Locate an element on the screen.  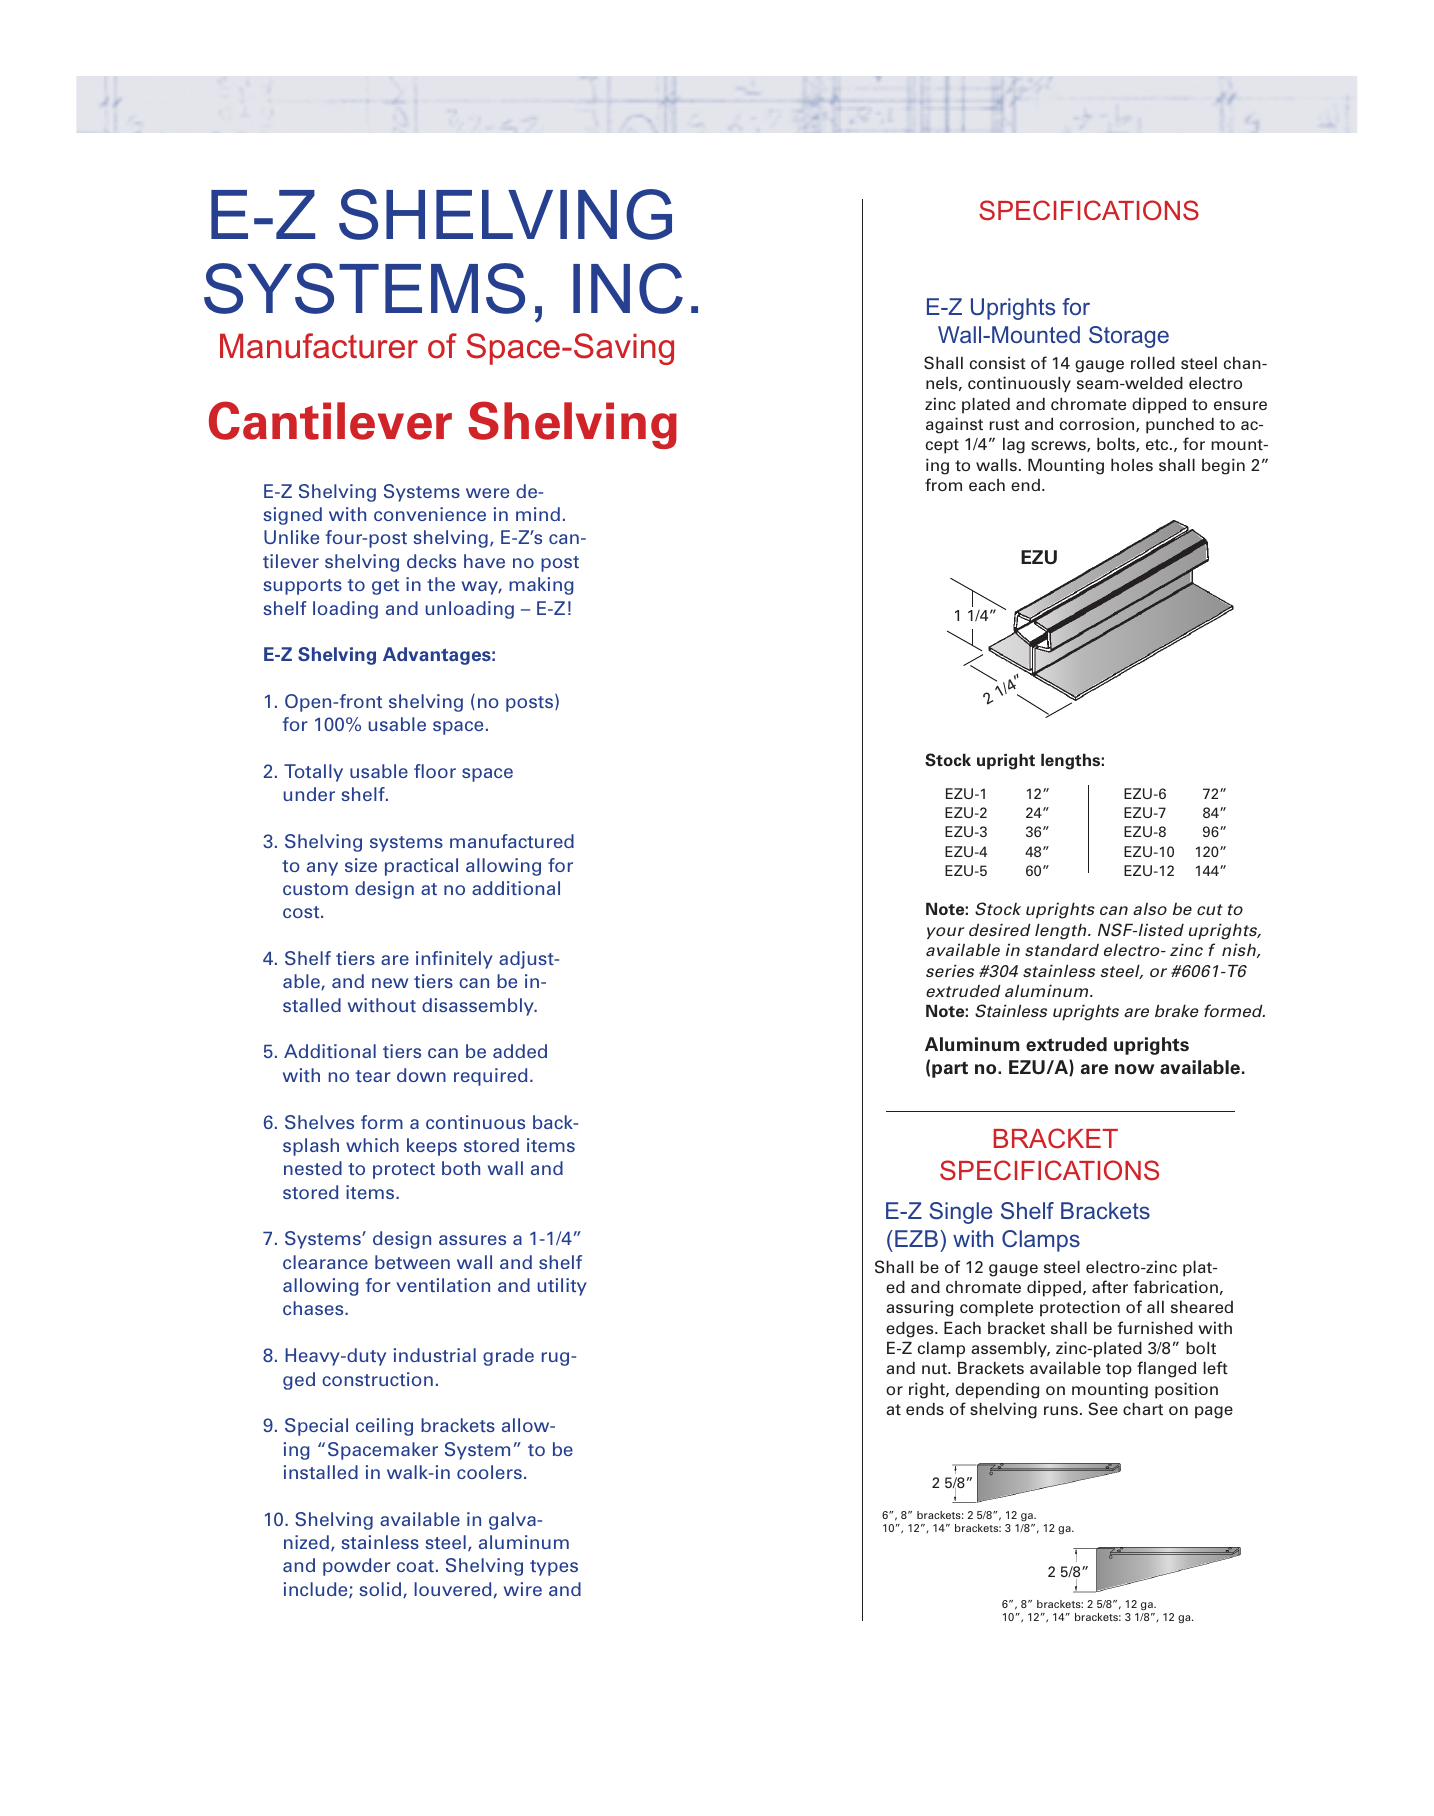
part is located at coordinates (950, 1069).
